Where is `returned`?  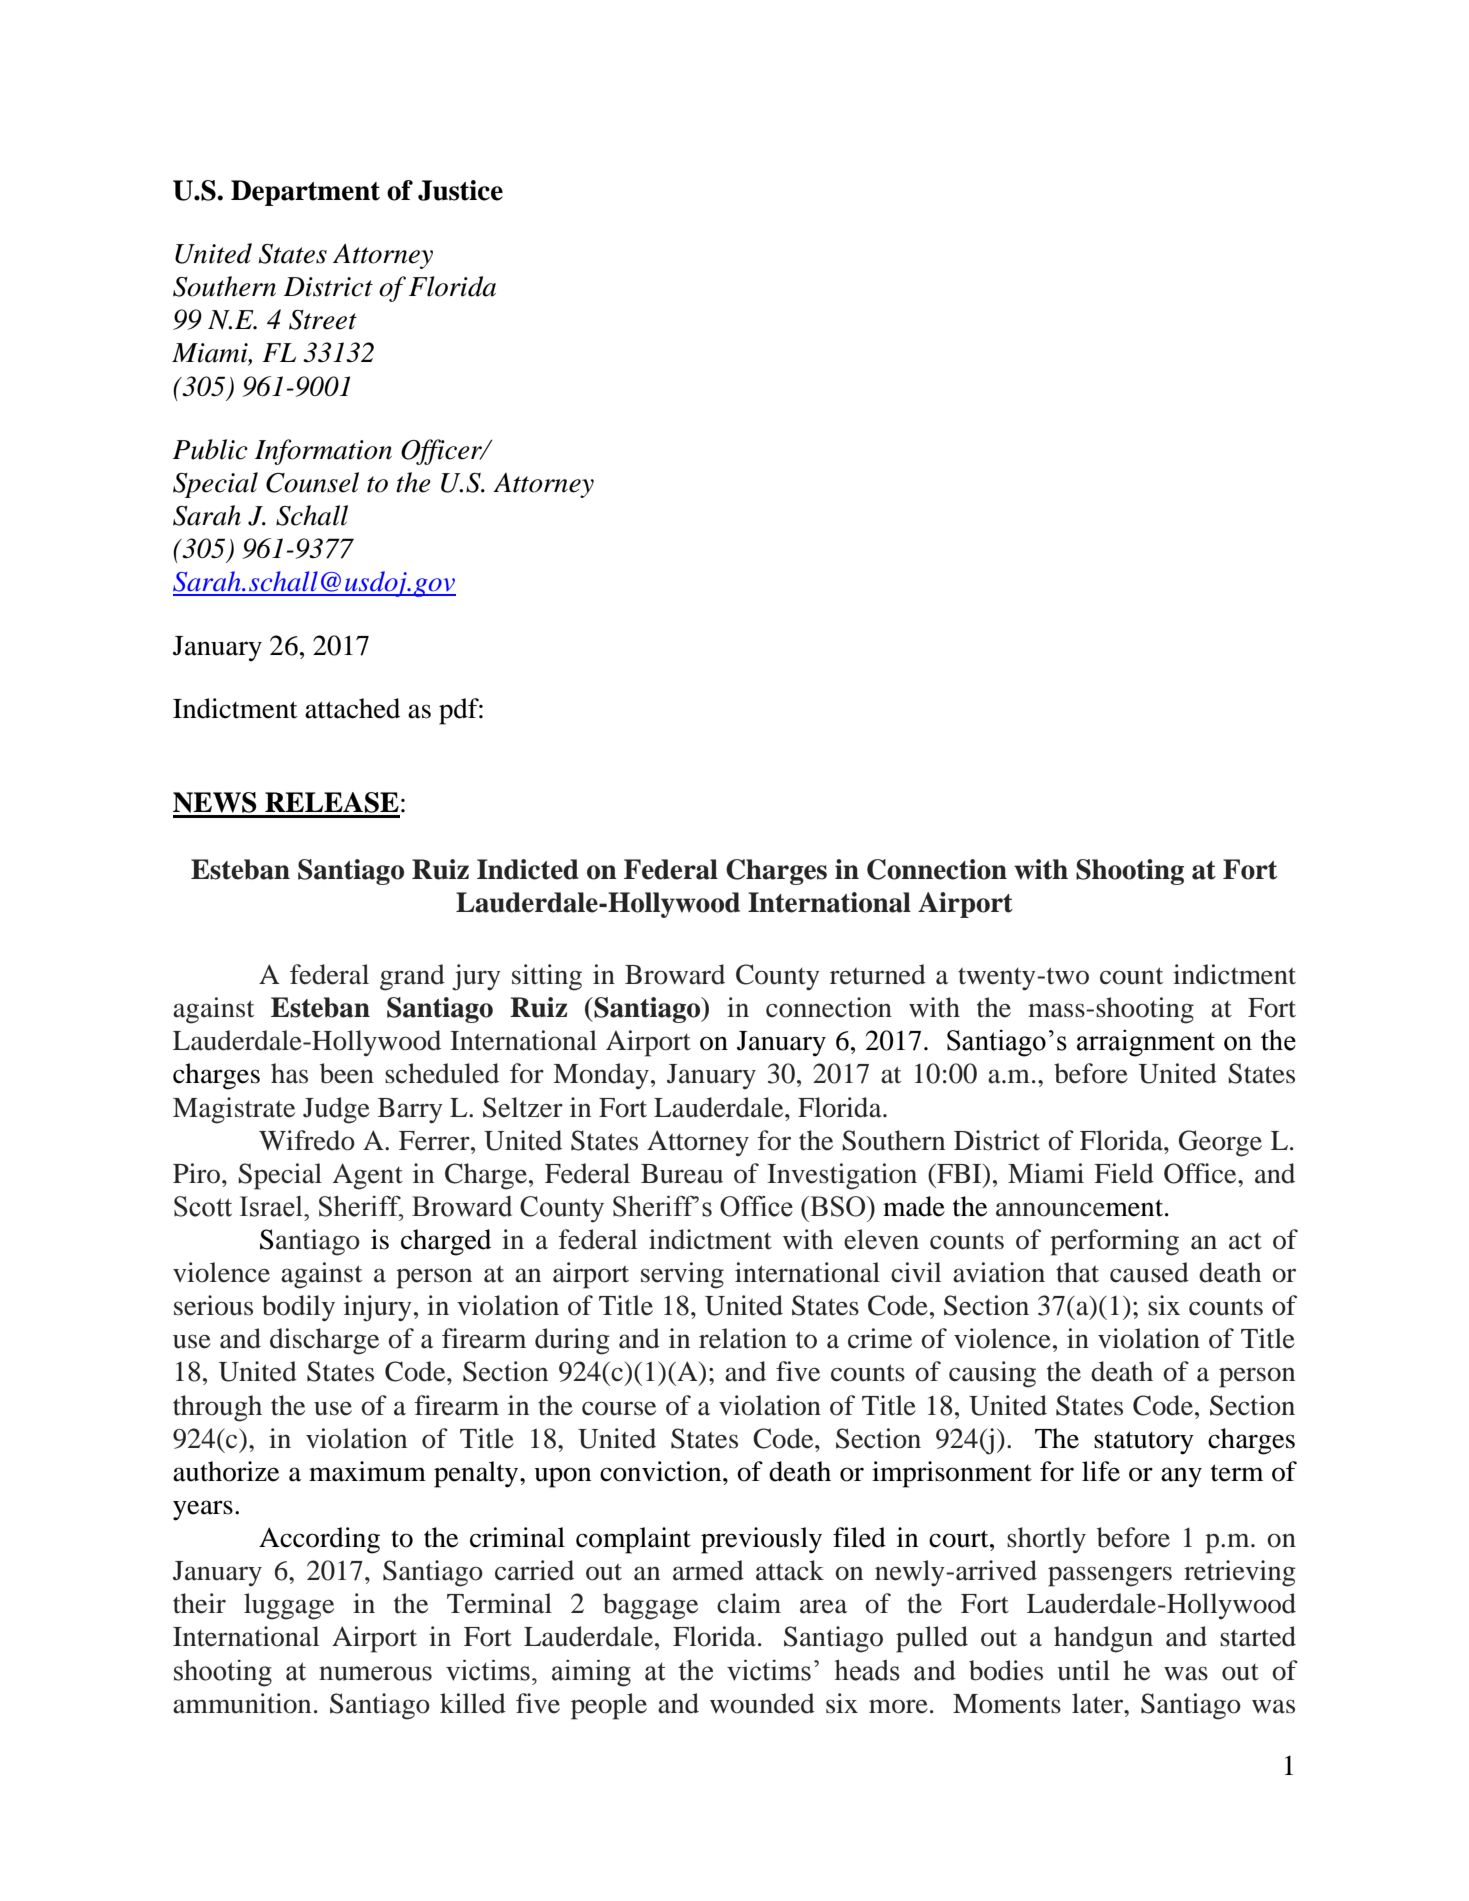 returned is located at coordinates (878, 974).
